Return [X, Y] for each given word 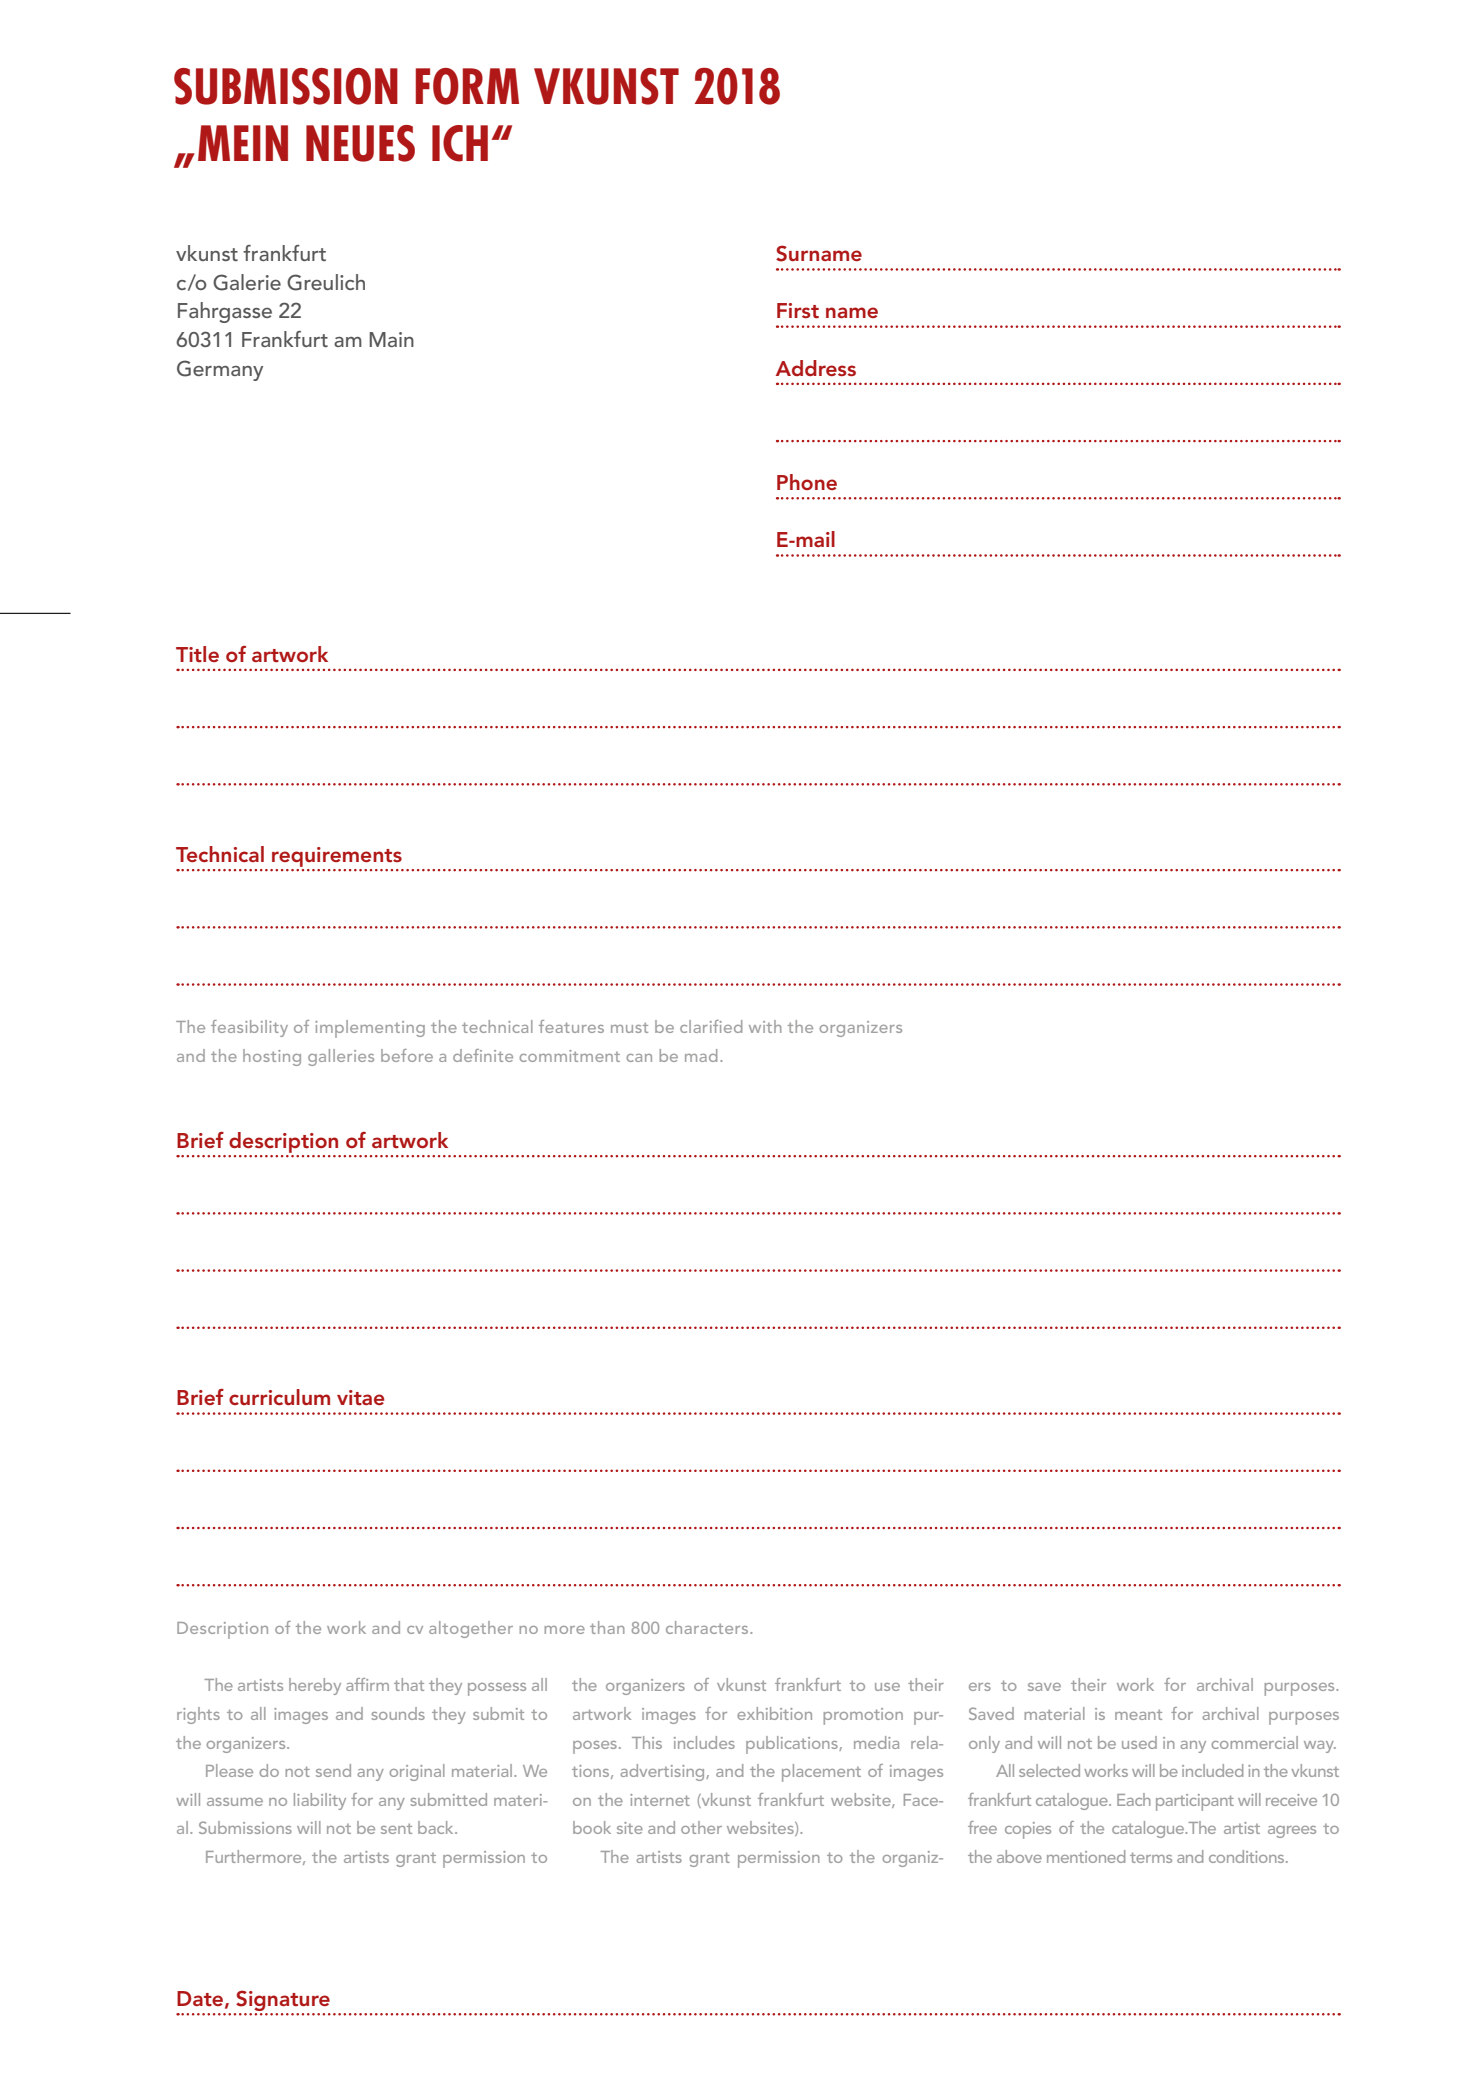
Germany [220, 370]
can [639, 1058]
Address [816, 368]
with [765, 1026]
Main [391, 339]
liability [320, 1801]
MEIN [243, 143]
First [798, 310]
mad [701, 1055]
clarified [711, 1026]
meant [1138, 1714]
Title [197, 654]
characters [708, 1627]
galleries [341, 1057]
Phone [807, 482]
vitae [360, 1397]
